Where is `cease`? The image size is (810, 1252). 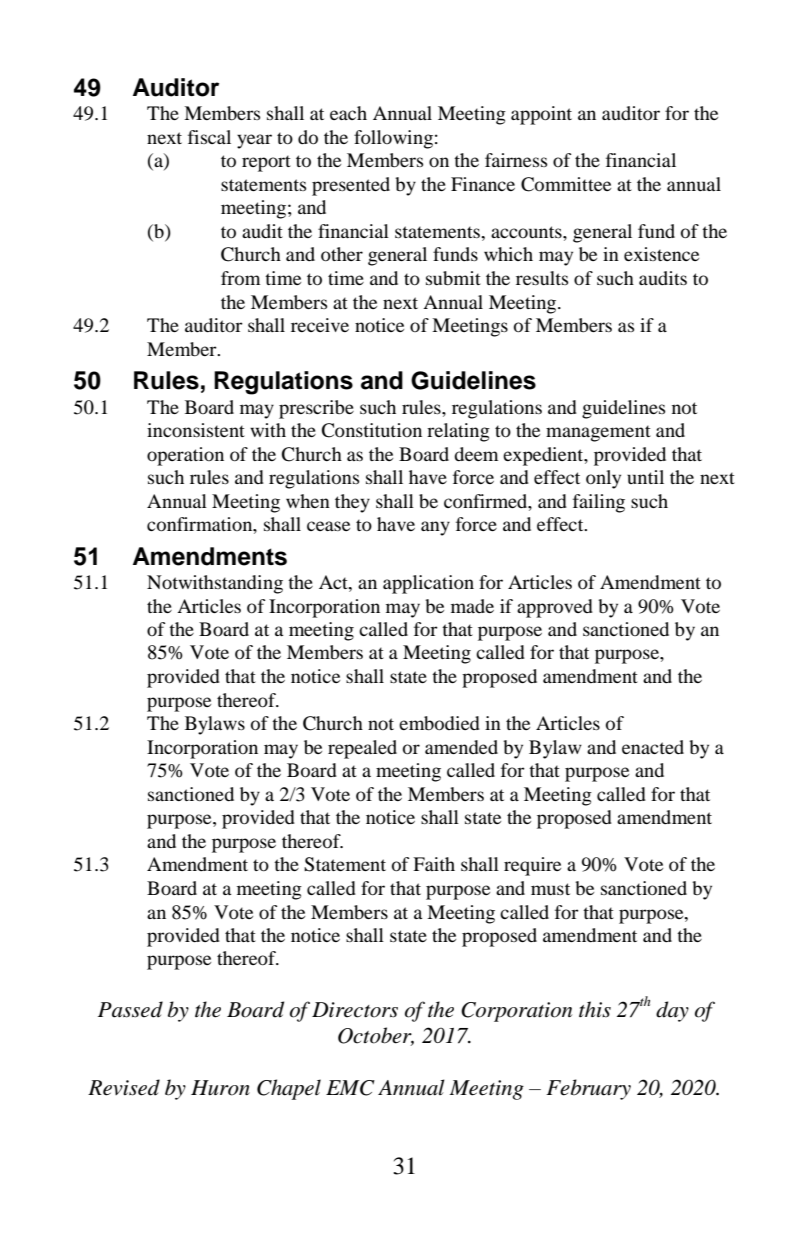 cease is located at coordinates (328, 526).
